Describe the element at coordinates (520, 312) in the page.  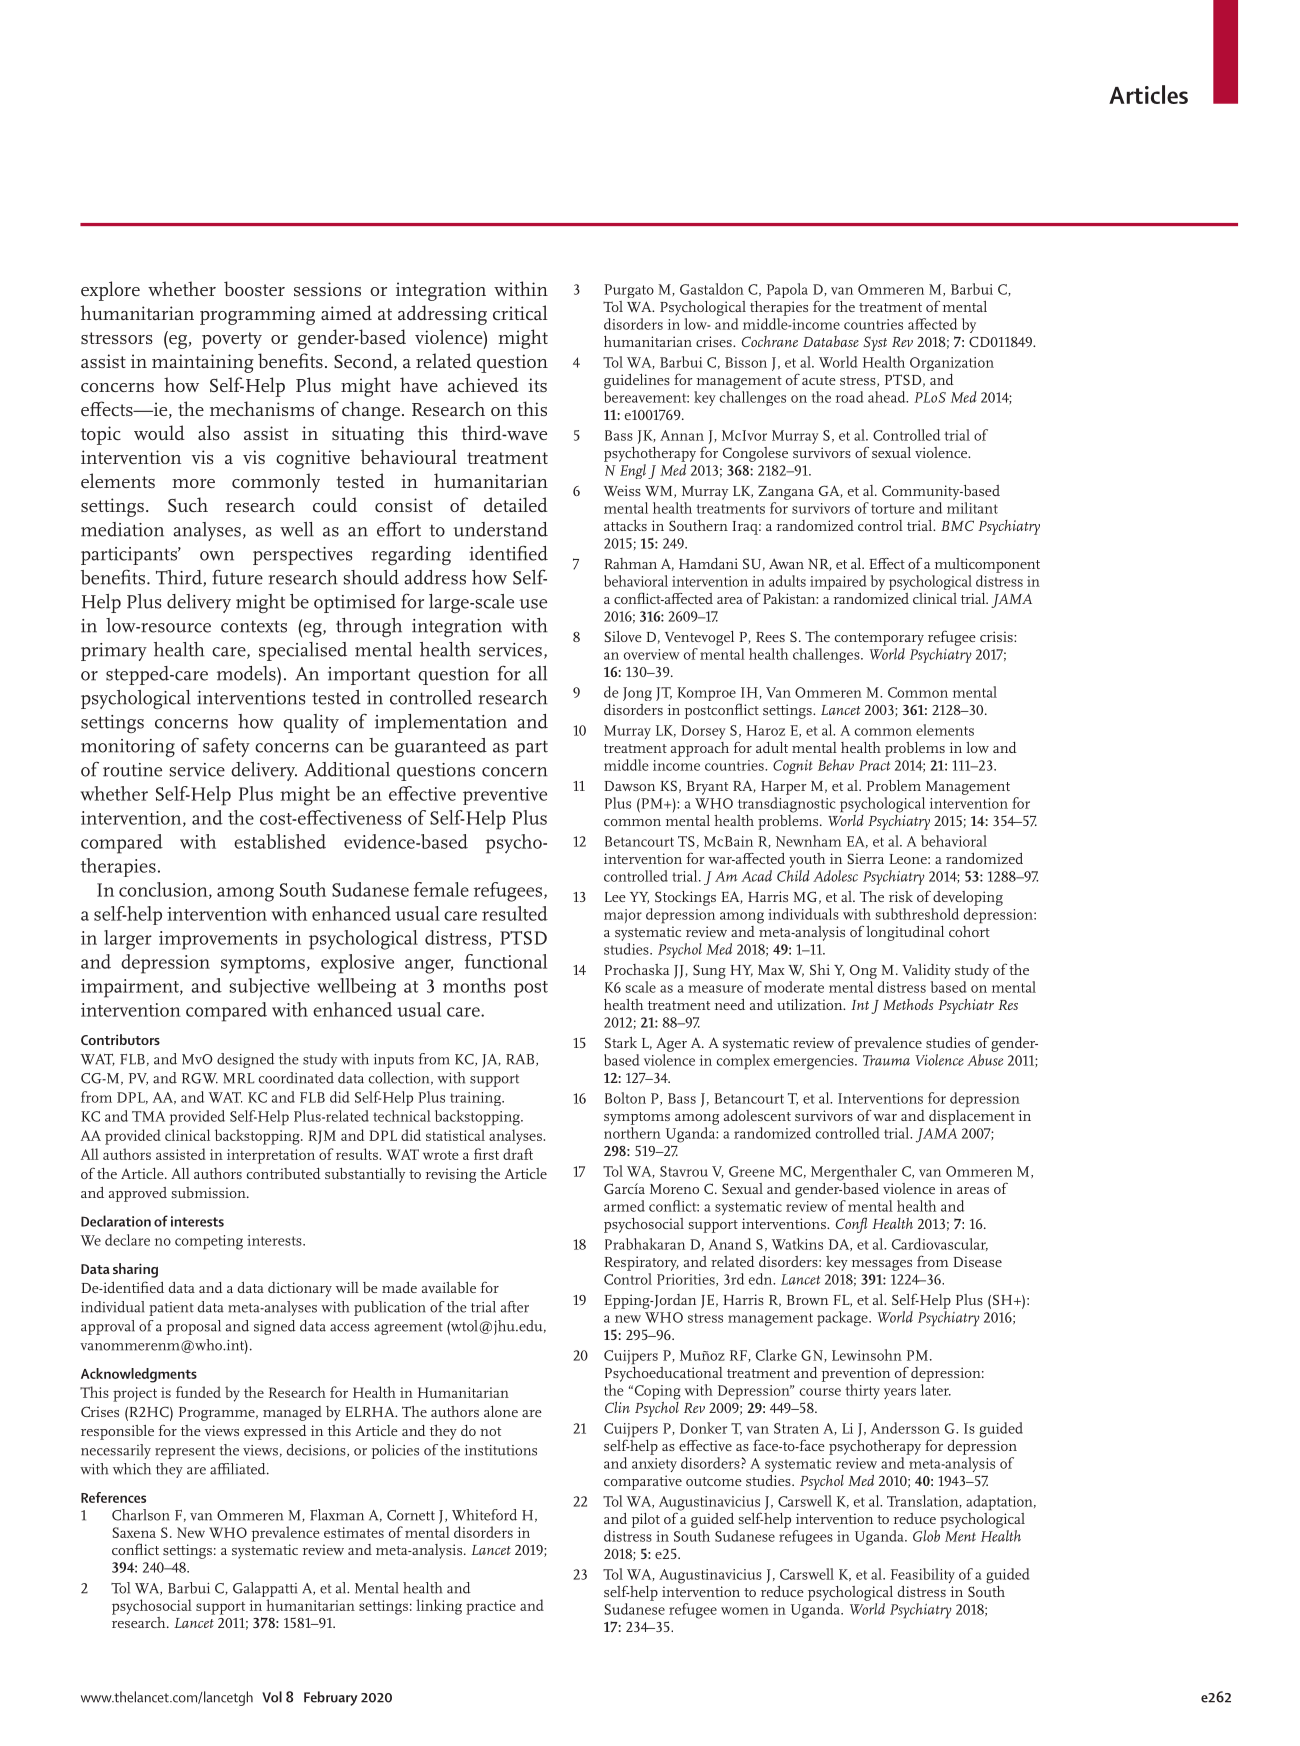
I see `critical` at that location.
